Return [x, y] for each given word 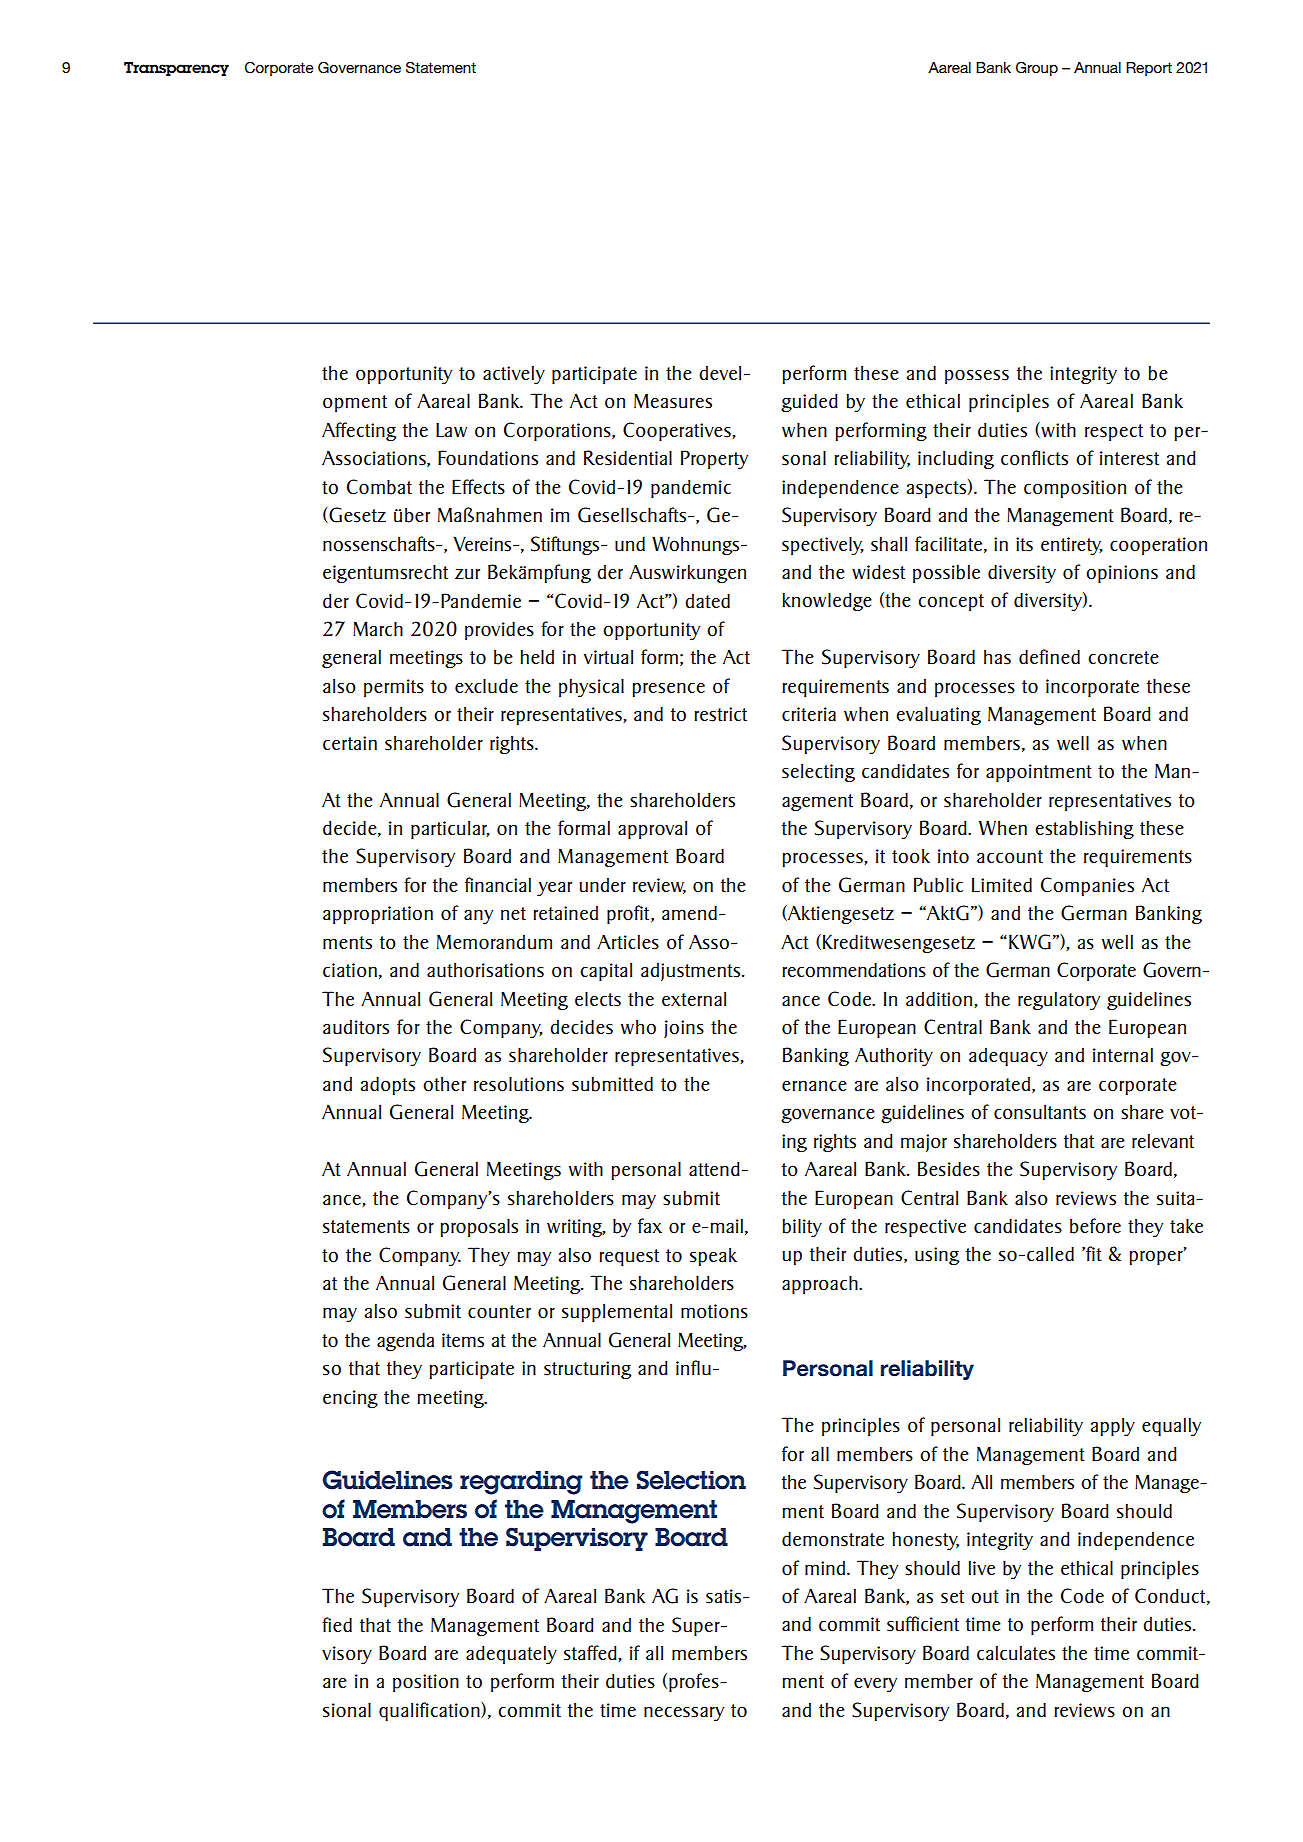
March [378, 628]
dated [707, 600]
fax [650, 1225]
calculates [1016, 1653]
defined [1049, 656]
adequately [511, 1655]
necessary [684, 1714]
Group [1037, 69]
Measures [673, 401]
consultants [1040, 1112]
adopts [388, 1085]
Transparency [176, 69]
